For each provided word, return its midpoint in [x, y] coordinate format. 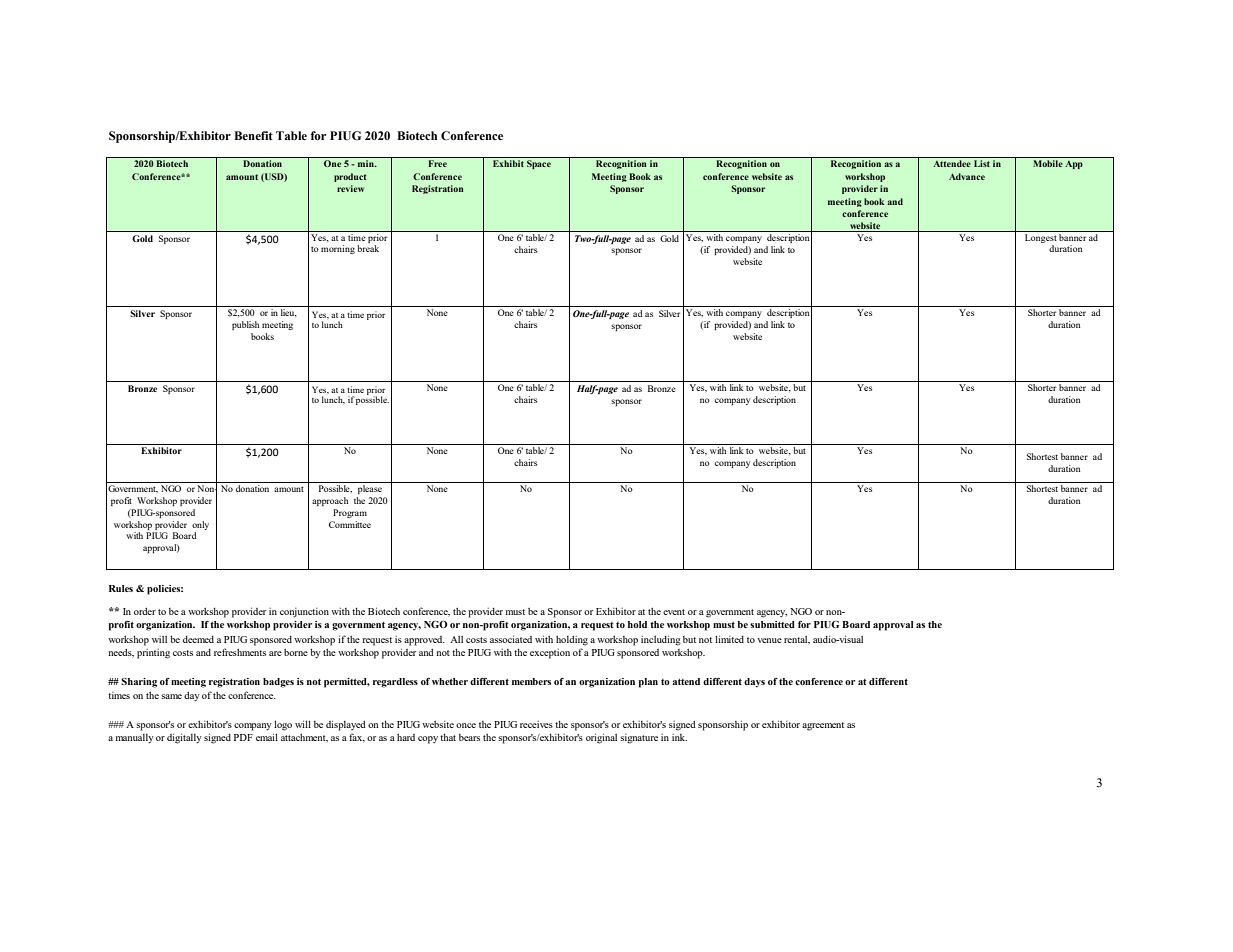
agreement [823, 726]
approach [330, 501]
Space [539, 164]
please [369, 488]
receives [536, 724]
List [982, 163]
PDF [243, 737]
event [674, 612]
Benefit [253, 135]
